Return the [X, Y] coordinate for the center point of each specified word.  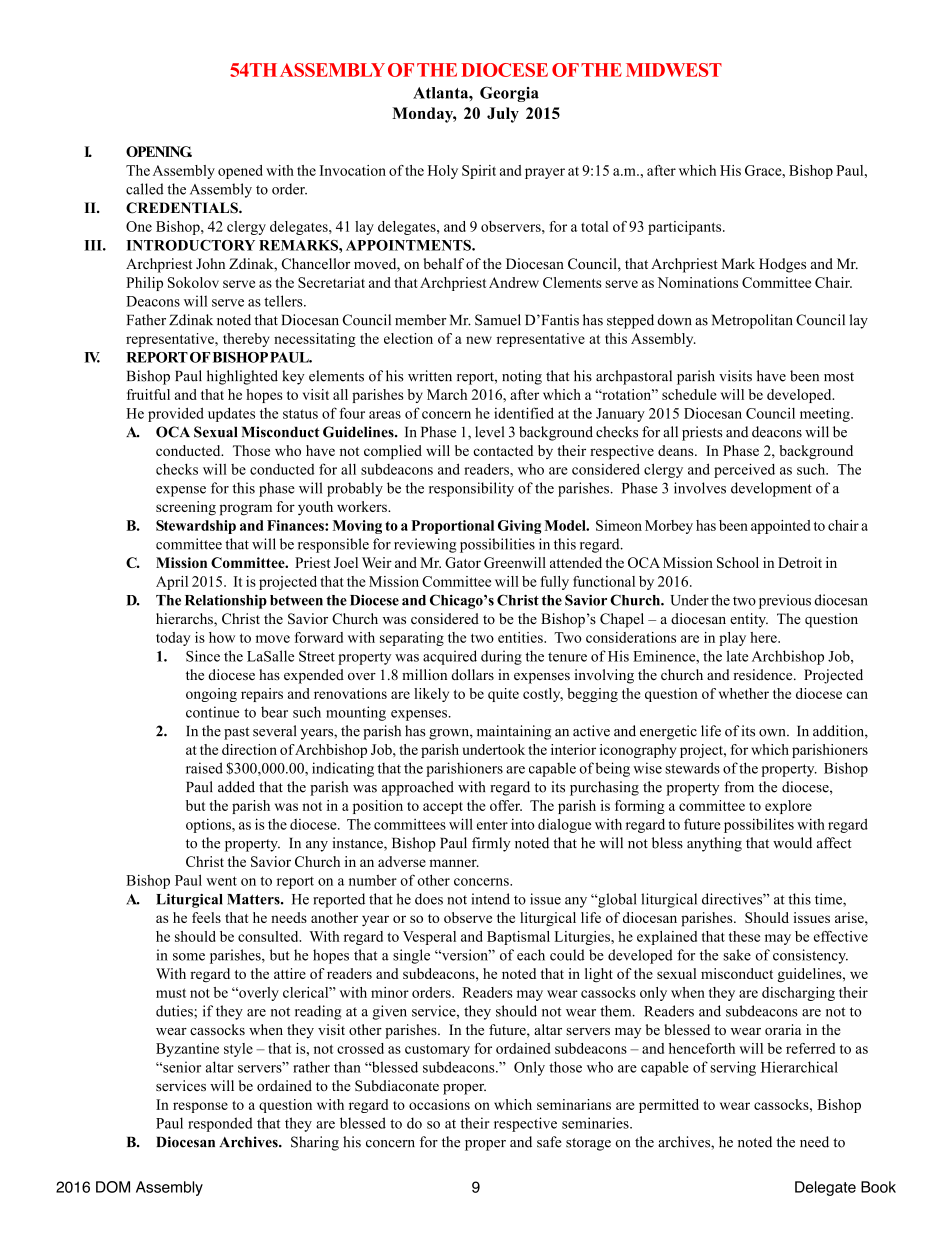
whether [744, 693]
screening [186, 508]
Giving [520, 527]
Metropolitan [752, 321]
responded [220, 1124]
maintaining [514, 732]
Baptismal [518, 938]
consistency [810, 956]
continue [212, 712]
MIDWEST [674, 70]
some [189, 957]
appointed [780, 527]
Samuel [498, 320]
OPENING [159, 151]
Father [146, 320]
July [503, 115]
